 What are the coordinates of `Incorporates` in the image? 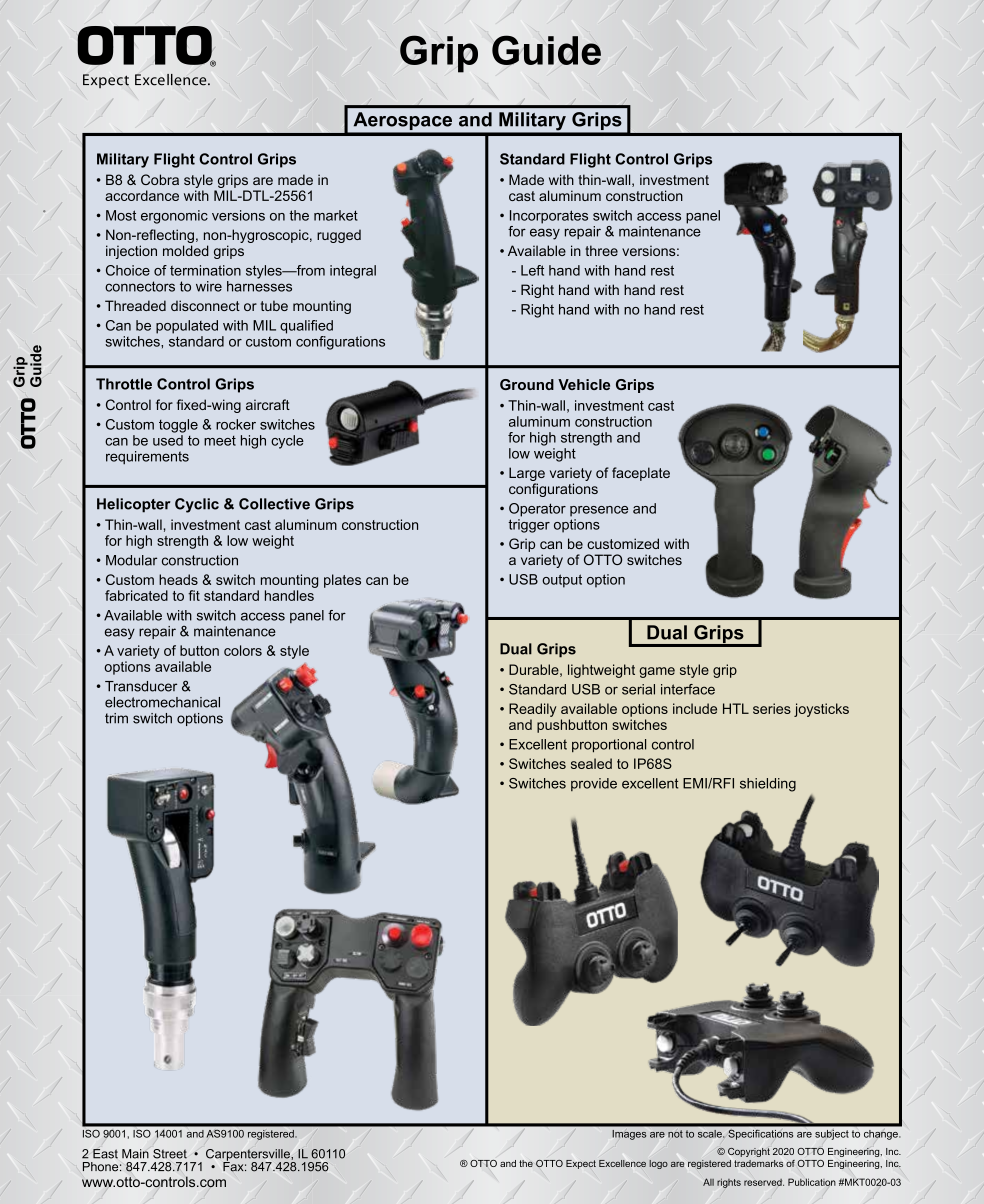 It's located at (549, 217).
